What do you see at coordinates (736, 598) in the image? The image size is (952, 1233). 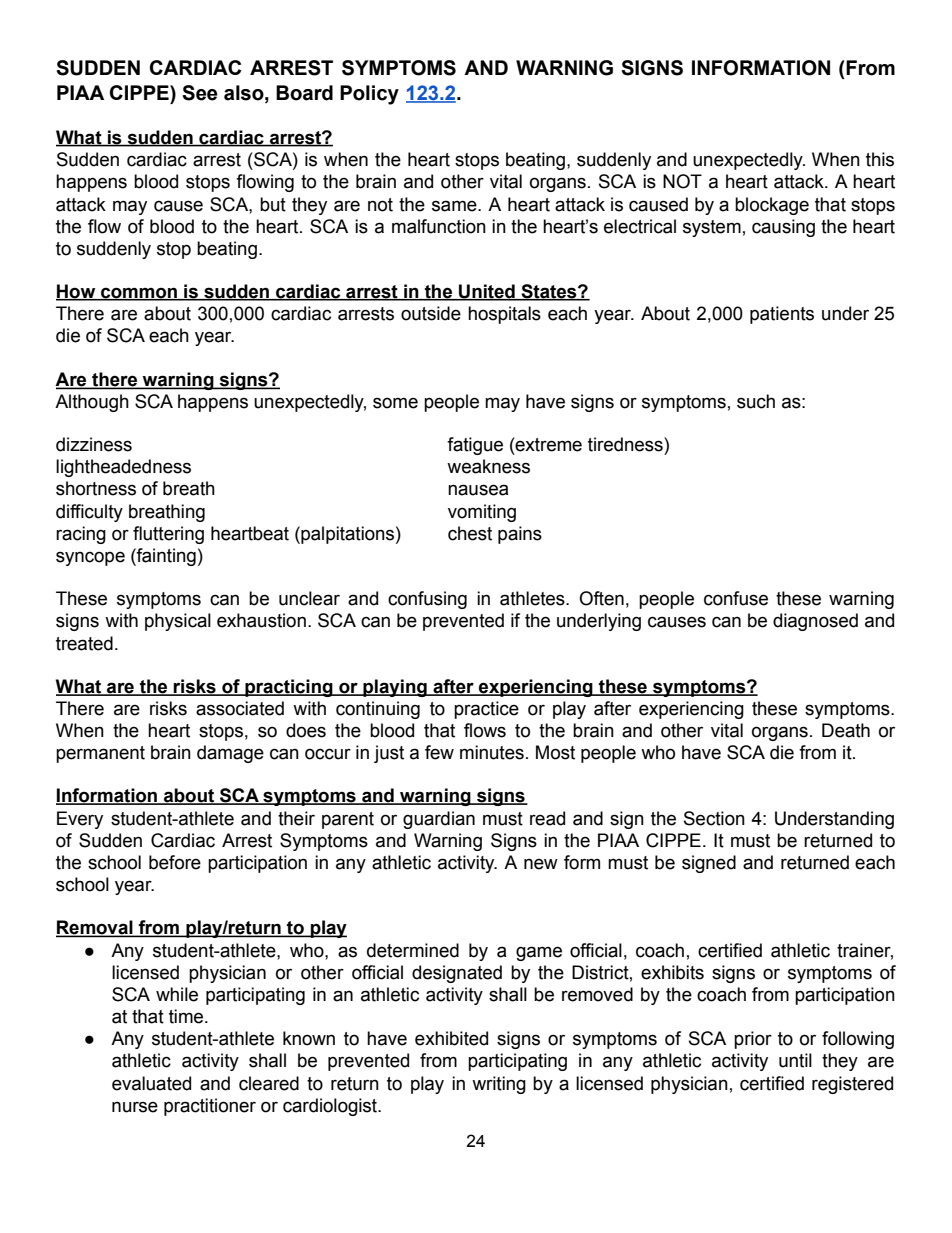 I see `confuse` at bounding box center [736, 598].
